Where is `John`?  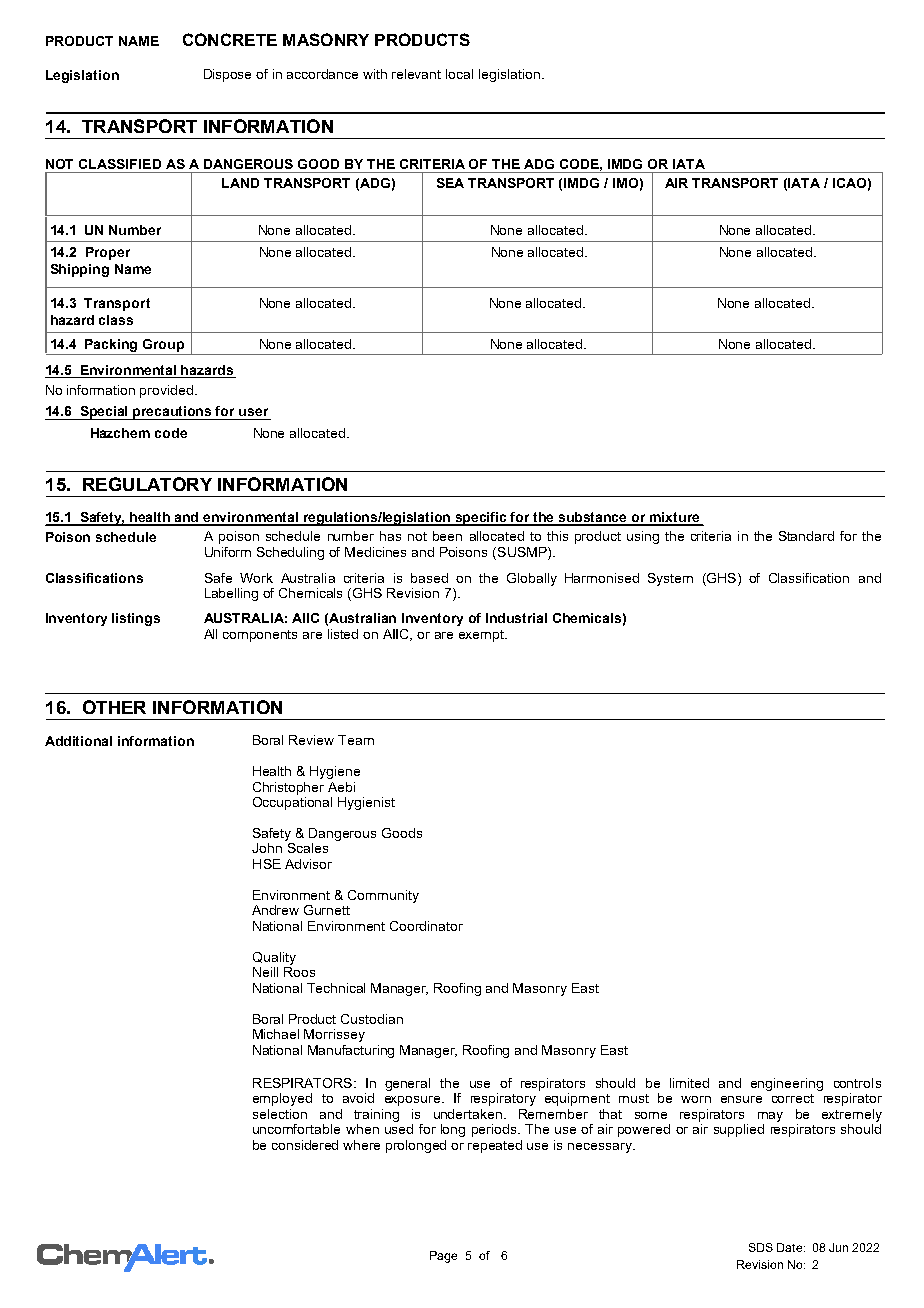 John is located at coordinates (267, 848).
